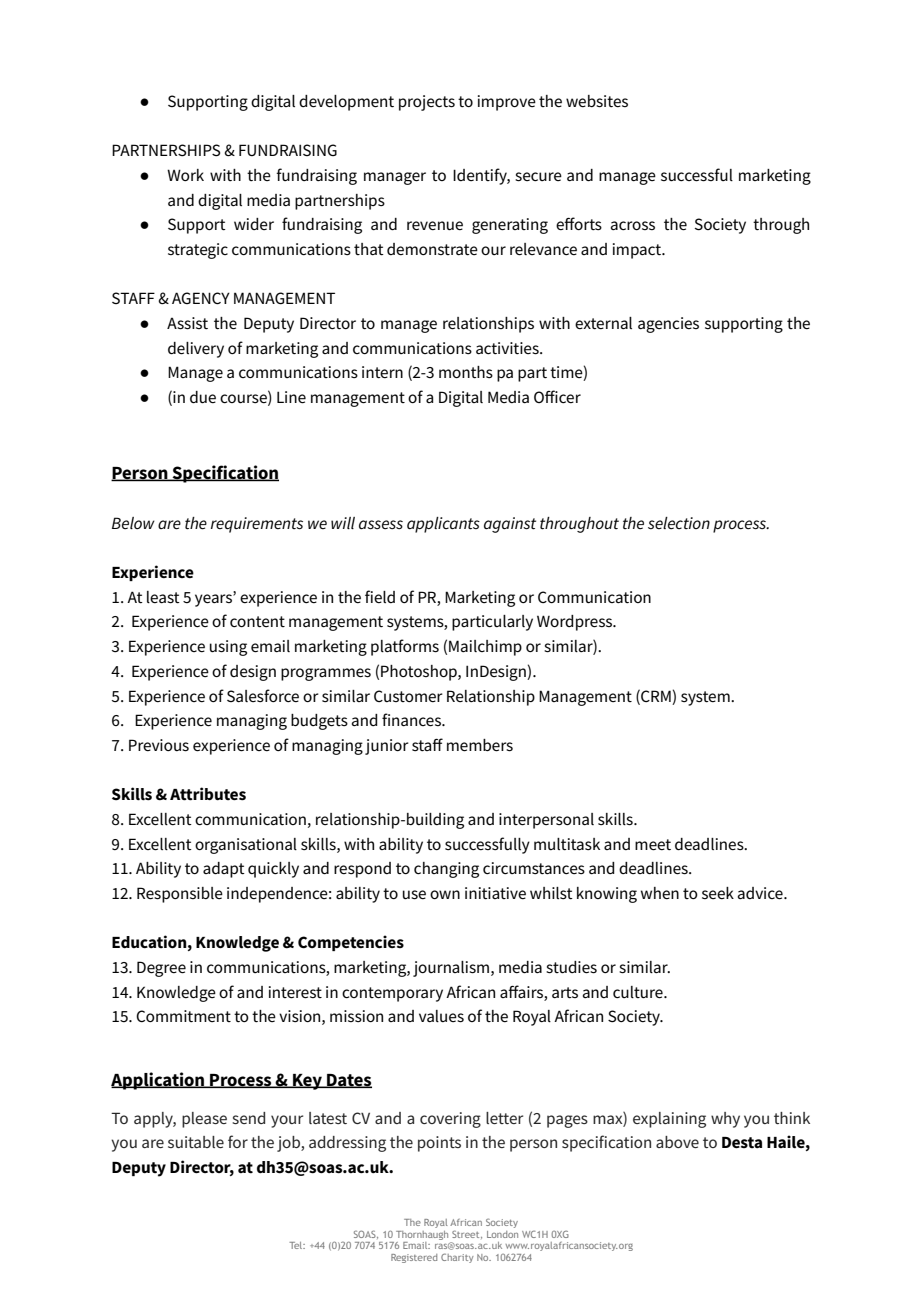 This image has width=924, height=1307. Describe the element at coordinates (597, 101) in the image. I see `websites` at that location.
